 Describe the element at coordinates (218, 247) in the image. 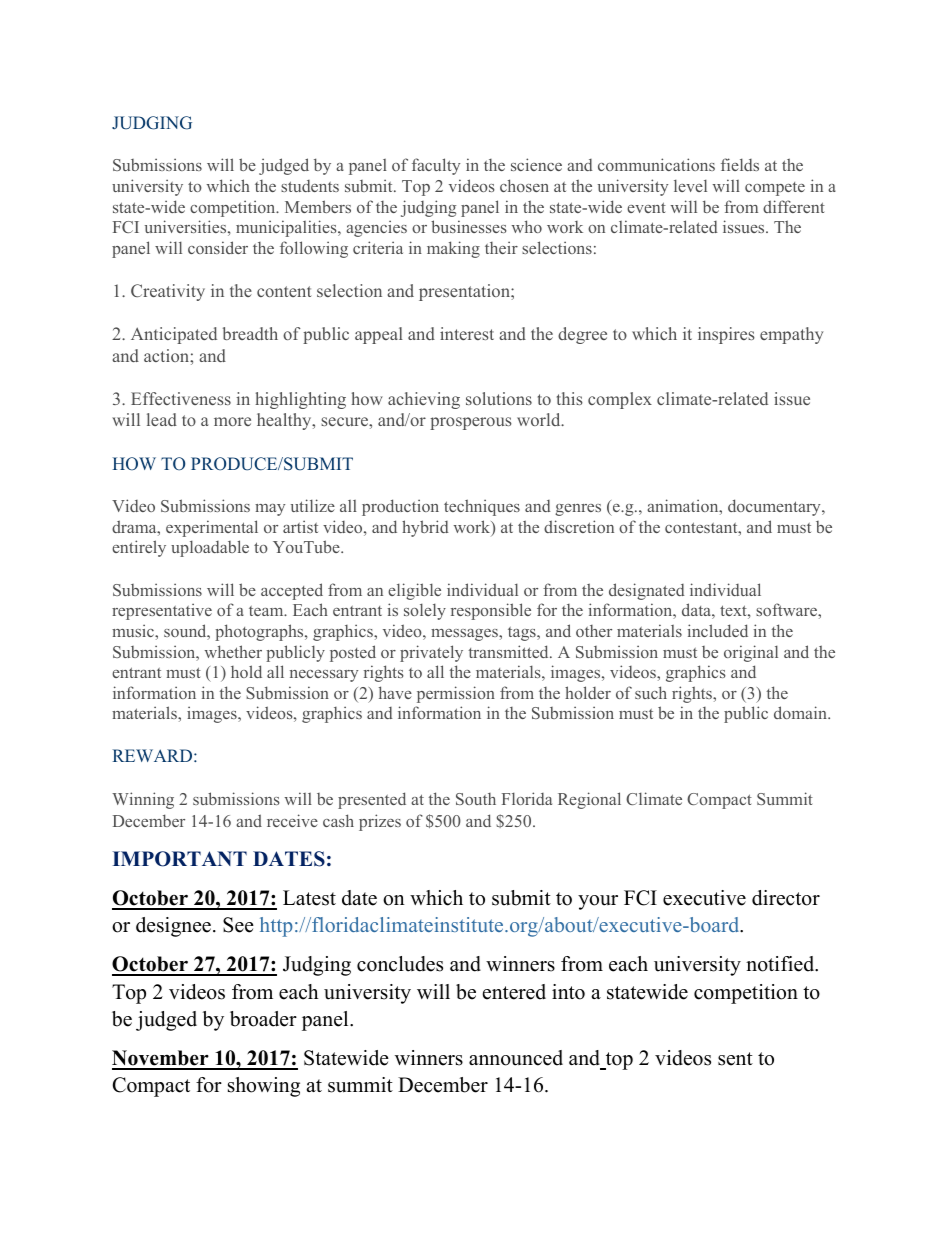

I see `consider` at that location.
